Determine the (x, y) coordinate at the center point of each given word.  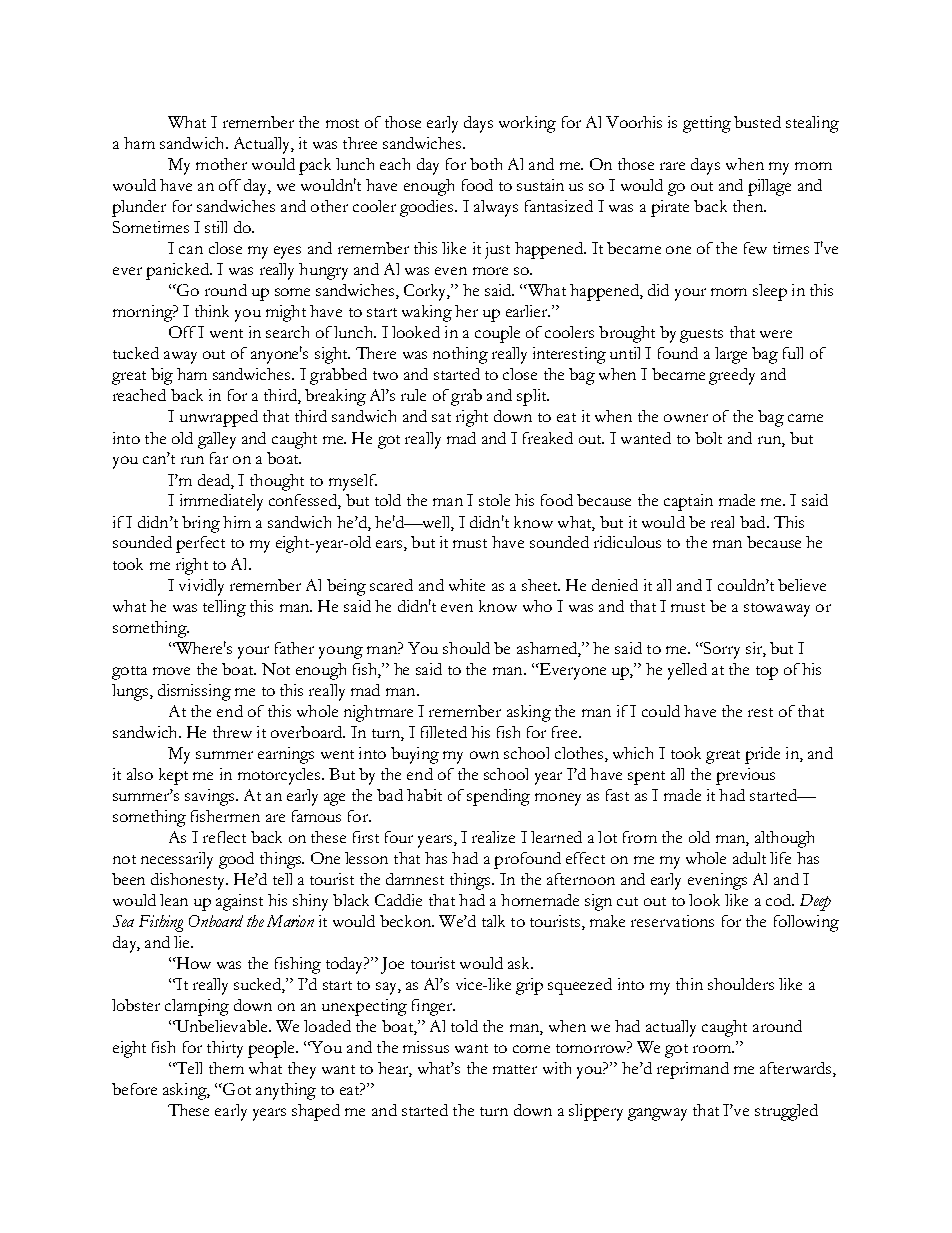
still (216, 227)
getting (707, 124)
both (486, 164)
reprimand (693, 1070)
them (226, 1068)
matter (515, 1069)
